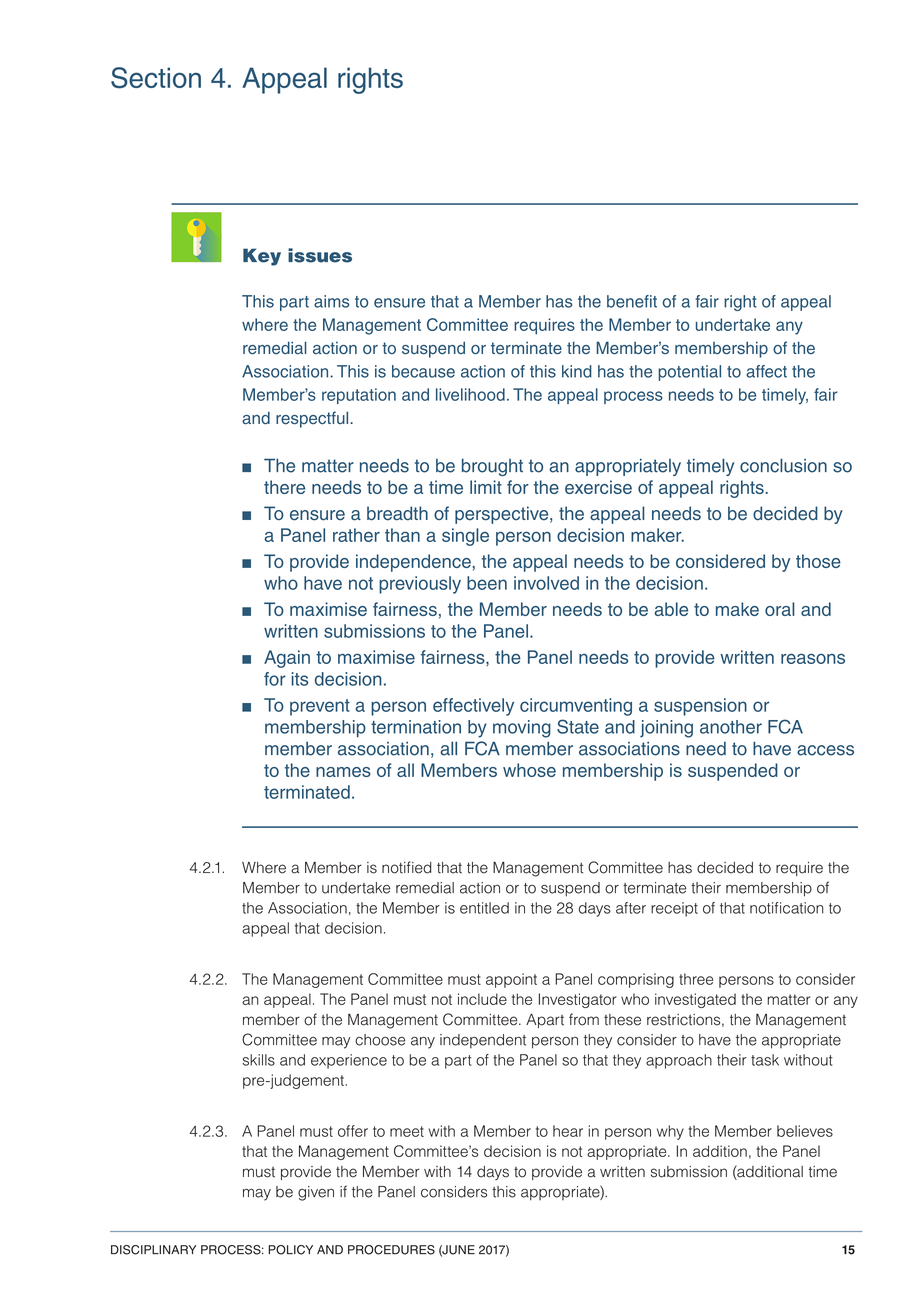  What do you see at coordinates (482, 999) in the screenshot?
I see `include` at bounding box center [482, 999].
